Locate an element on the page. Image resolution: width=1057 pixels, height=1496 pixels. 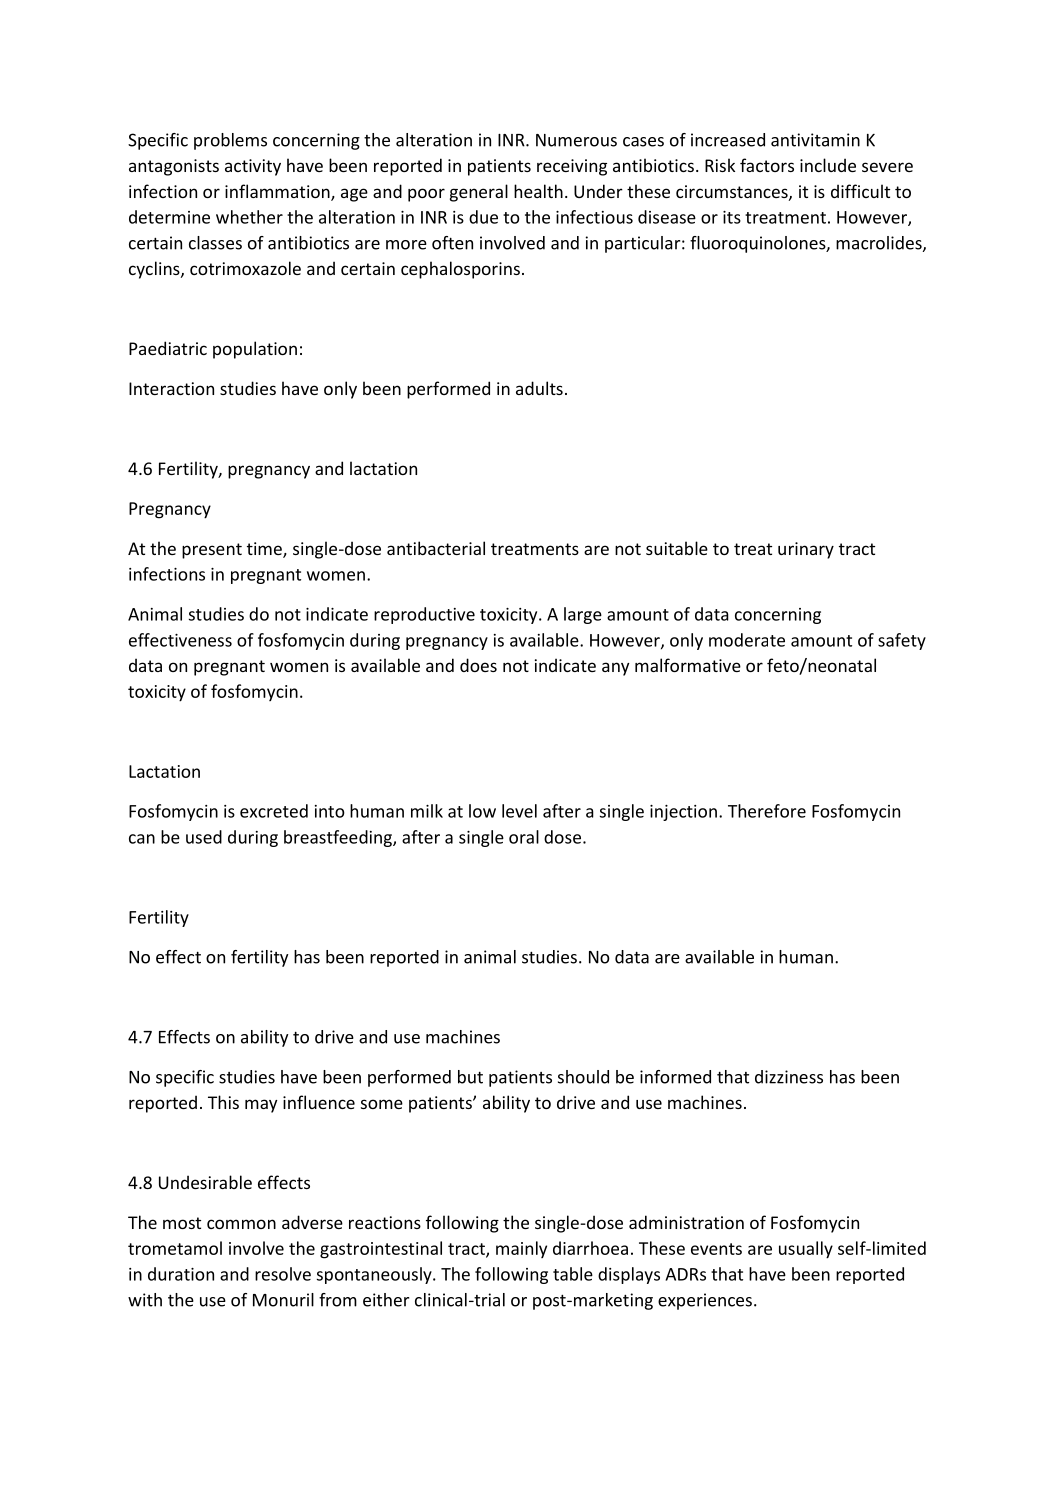
This is located at coordinates (223, 1102).
